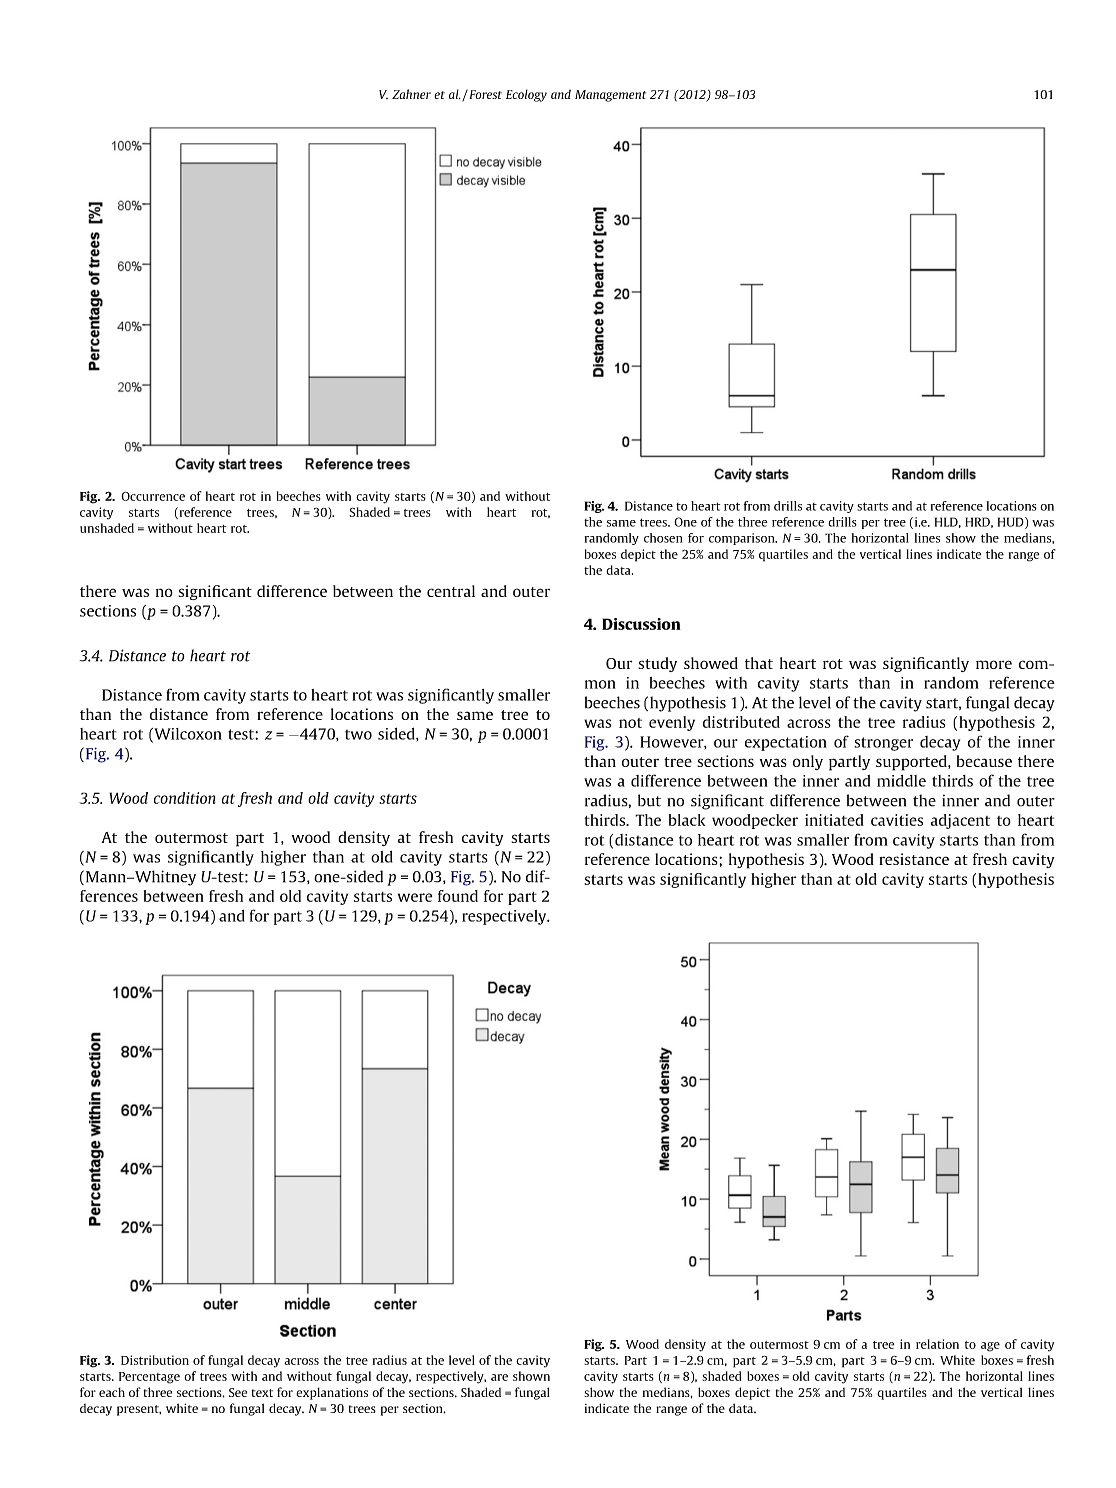  I want to click on Wilcoxon, so click(187, 735).
